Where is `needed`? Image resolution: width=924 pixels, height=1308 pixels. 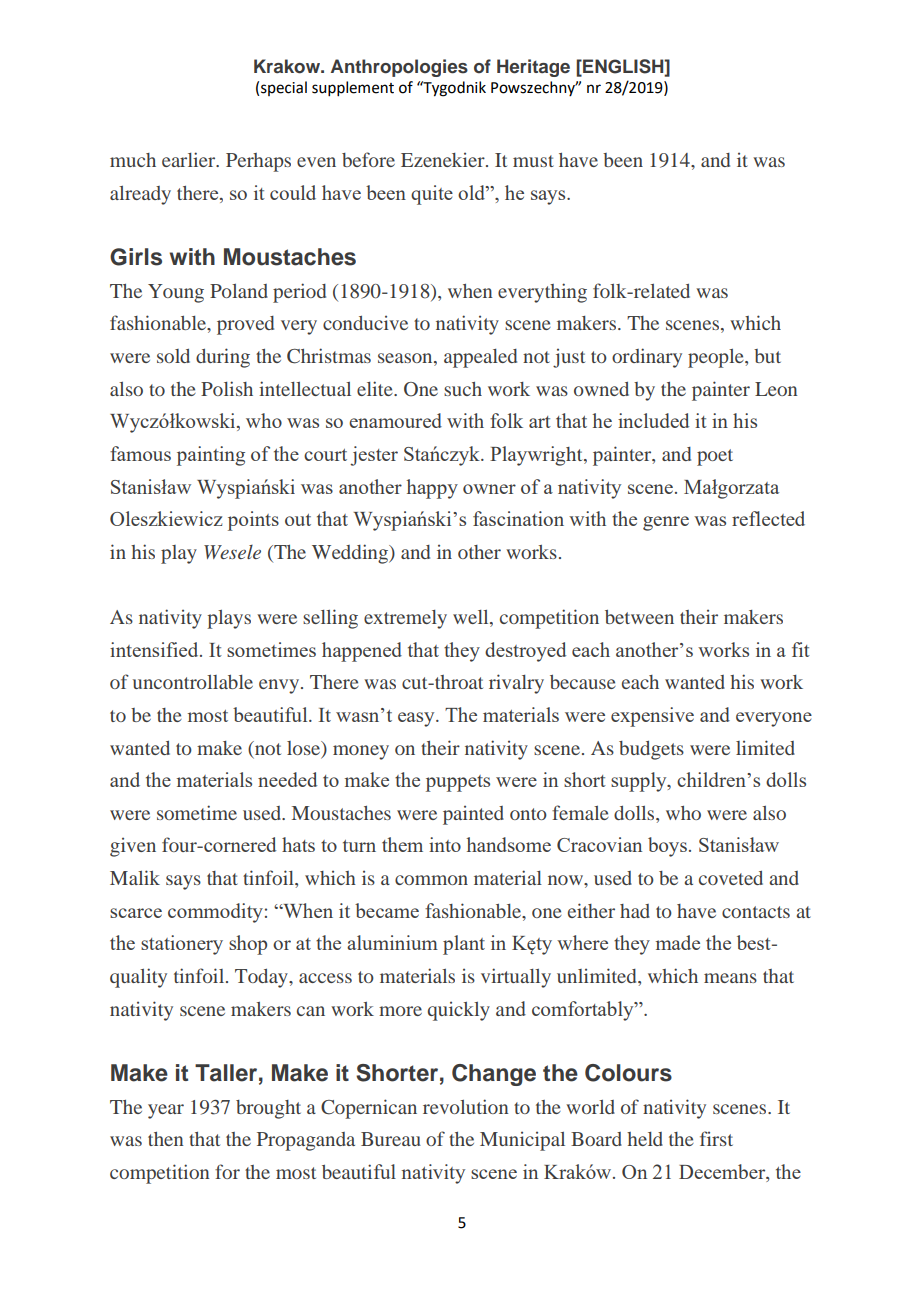
needed is located at coordinates (287, 779).
